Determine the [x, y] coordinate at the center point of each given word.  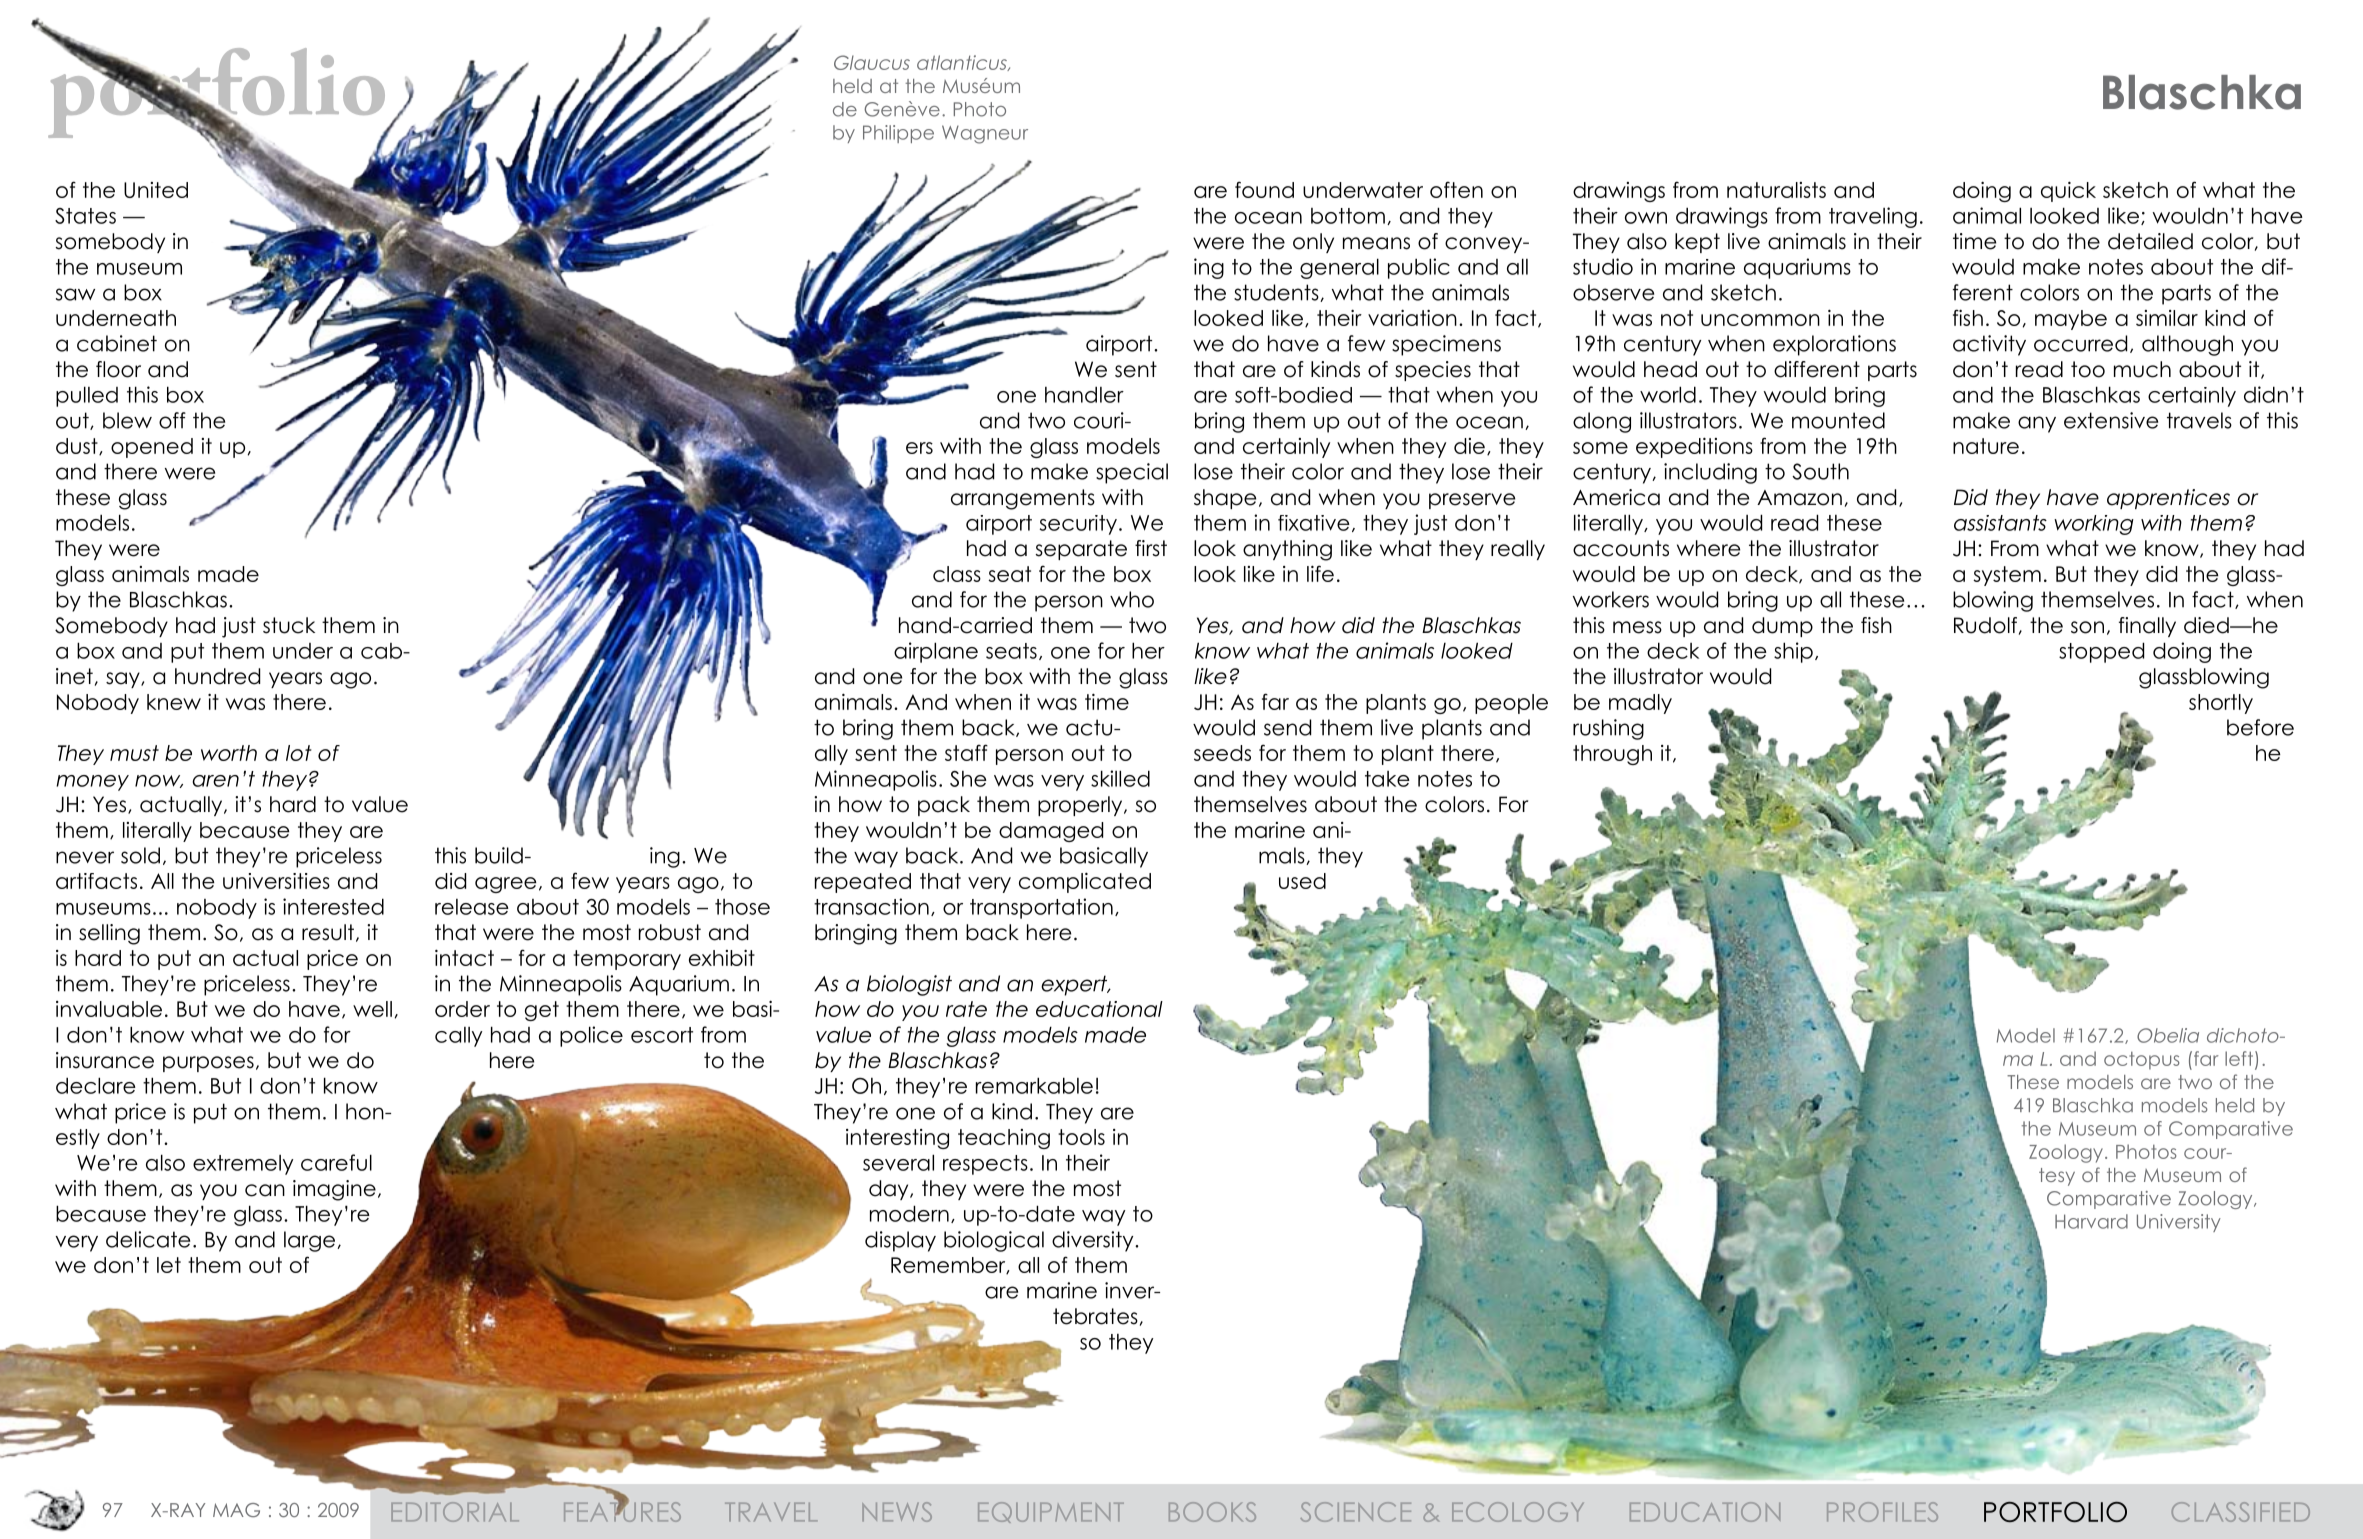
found [1264, 189]
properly [1081, 806]
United [156, 190]
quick [2068, 191]
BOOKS [1212, 1512]
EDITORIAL [455, 1512]
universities [276, 881]
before [2260, 727]
